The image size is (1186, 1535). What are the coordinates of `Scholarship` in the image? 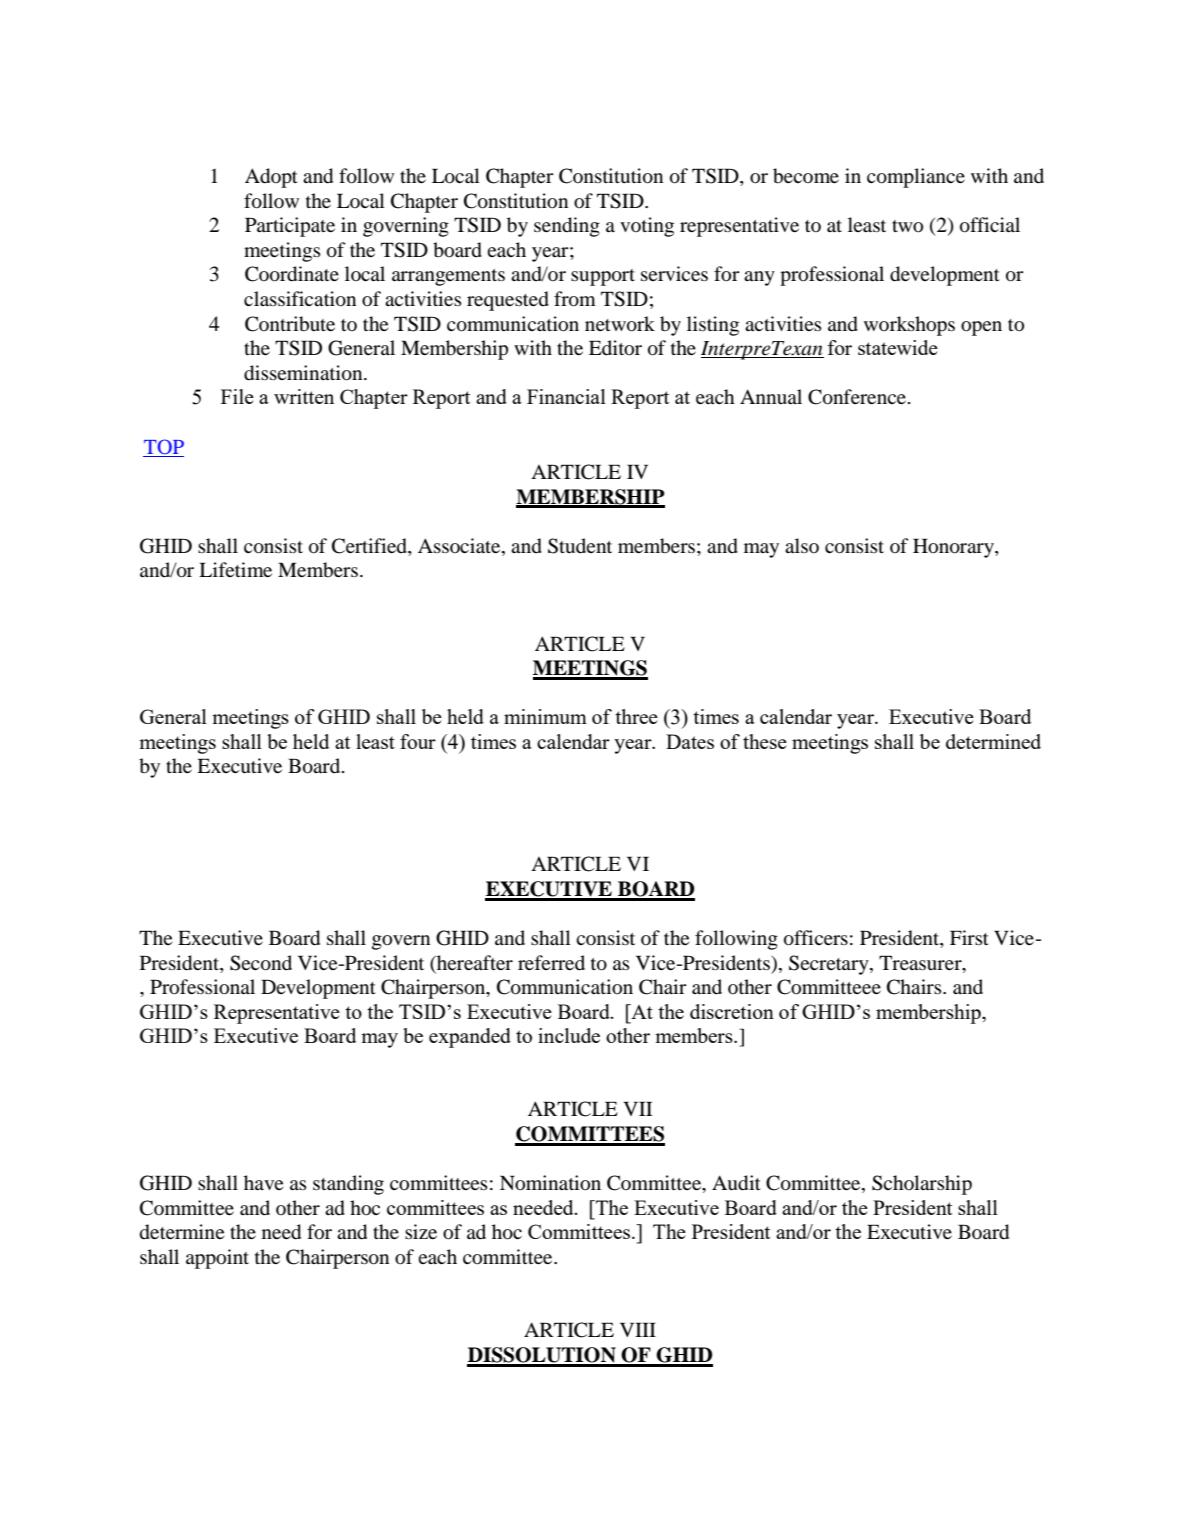 It's located at (922, 1185).
